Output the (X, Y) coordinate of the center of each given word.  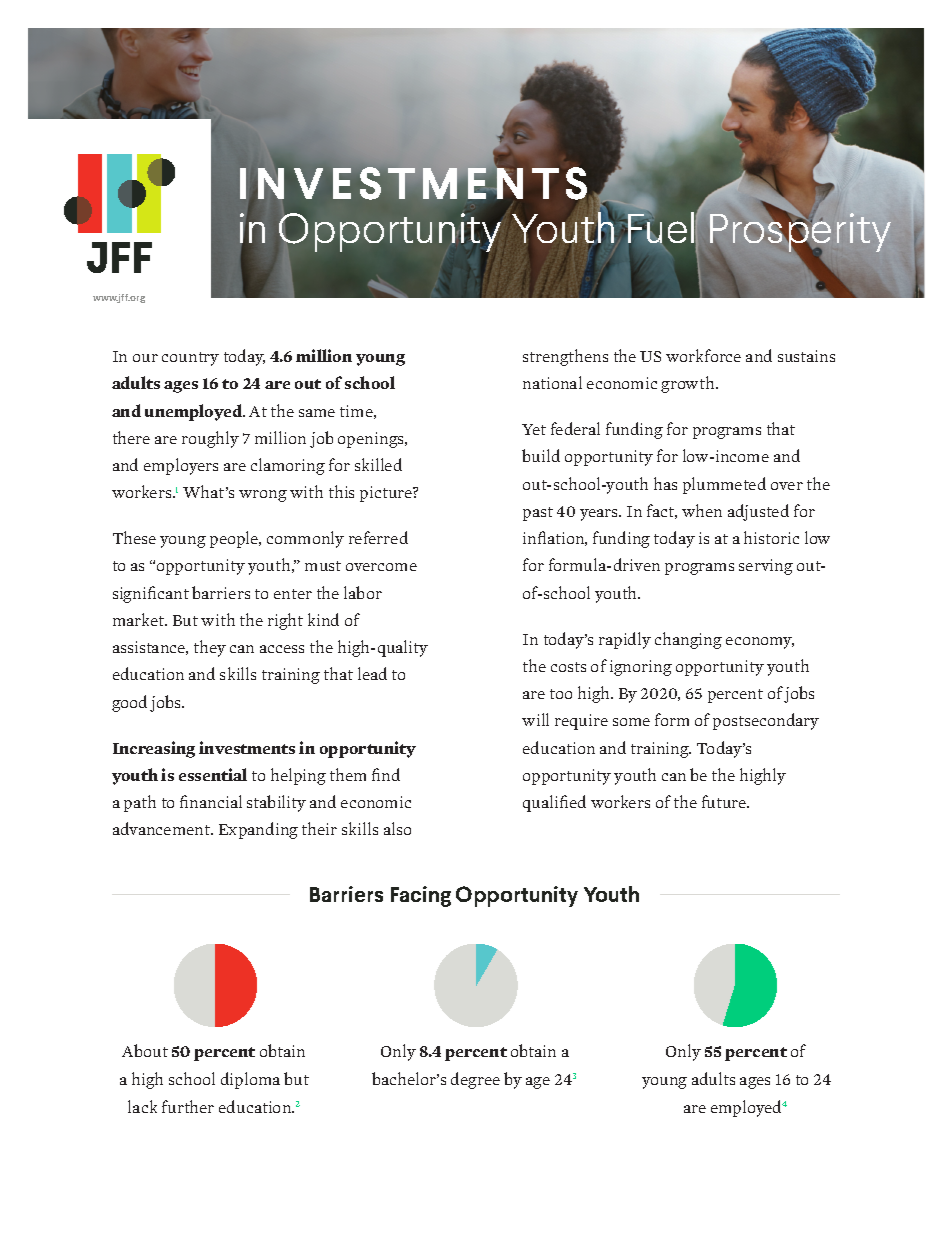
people (235, 539)
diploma (250, 1080)
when (702, 510)
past (538, 514)
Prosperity (800, 233)
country (190, 359)
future (725, 801)
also (397, 828)
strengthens (565, 357)
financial (211, 801)
